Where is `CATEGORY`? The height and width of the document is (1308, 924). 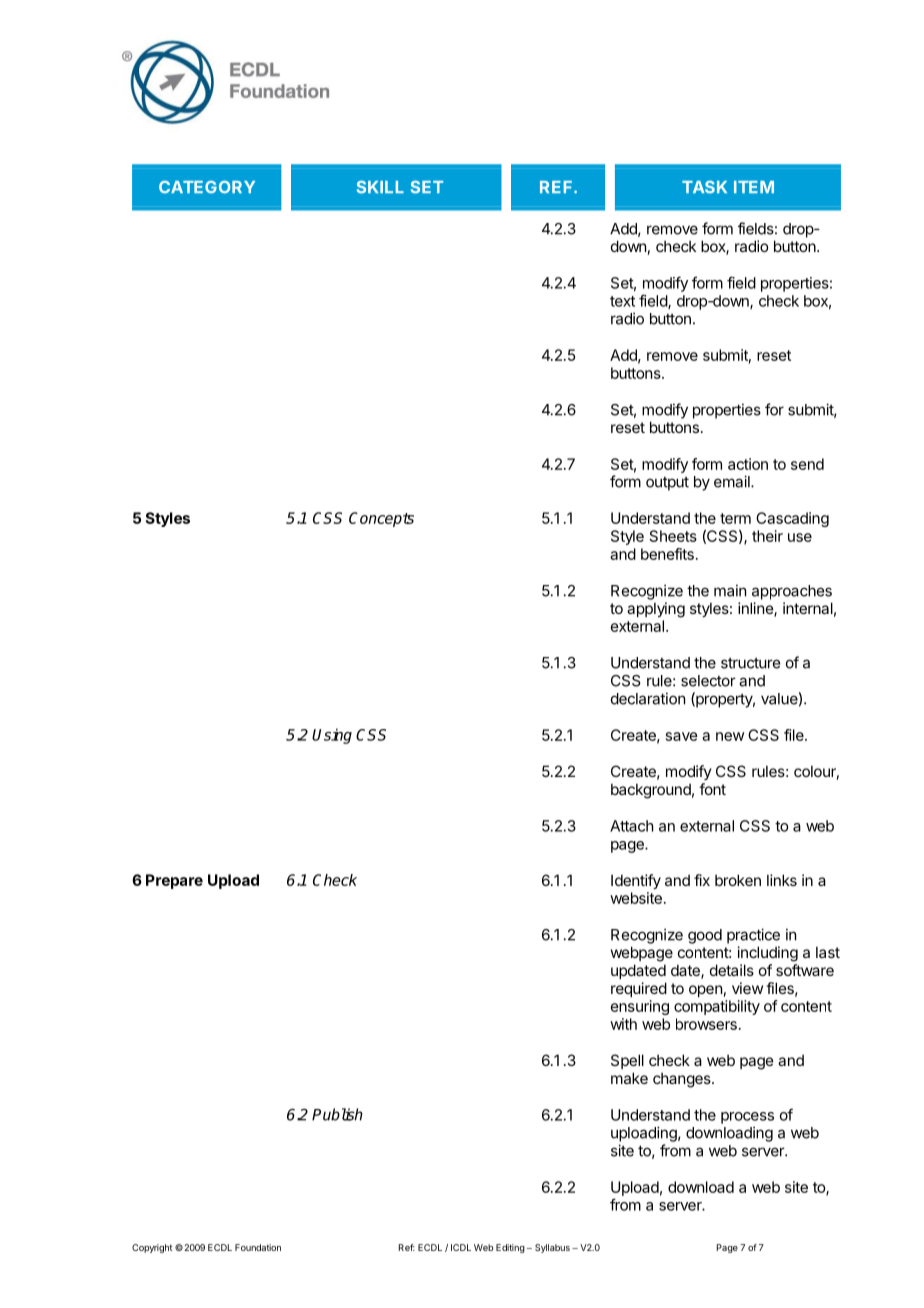 CATEGORY is located at coordinates (207, 187).
